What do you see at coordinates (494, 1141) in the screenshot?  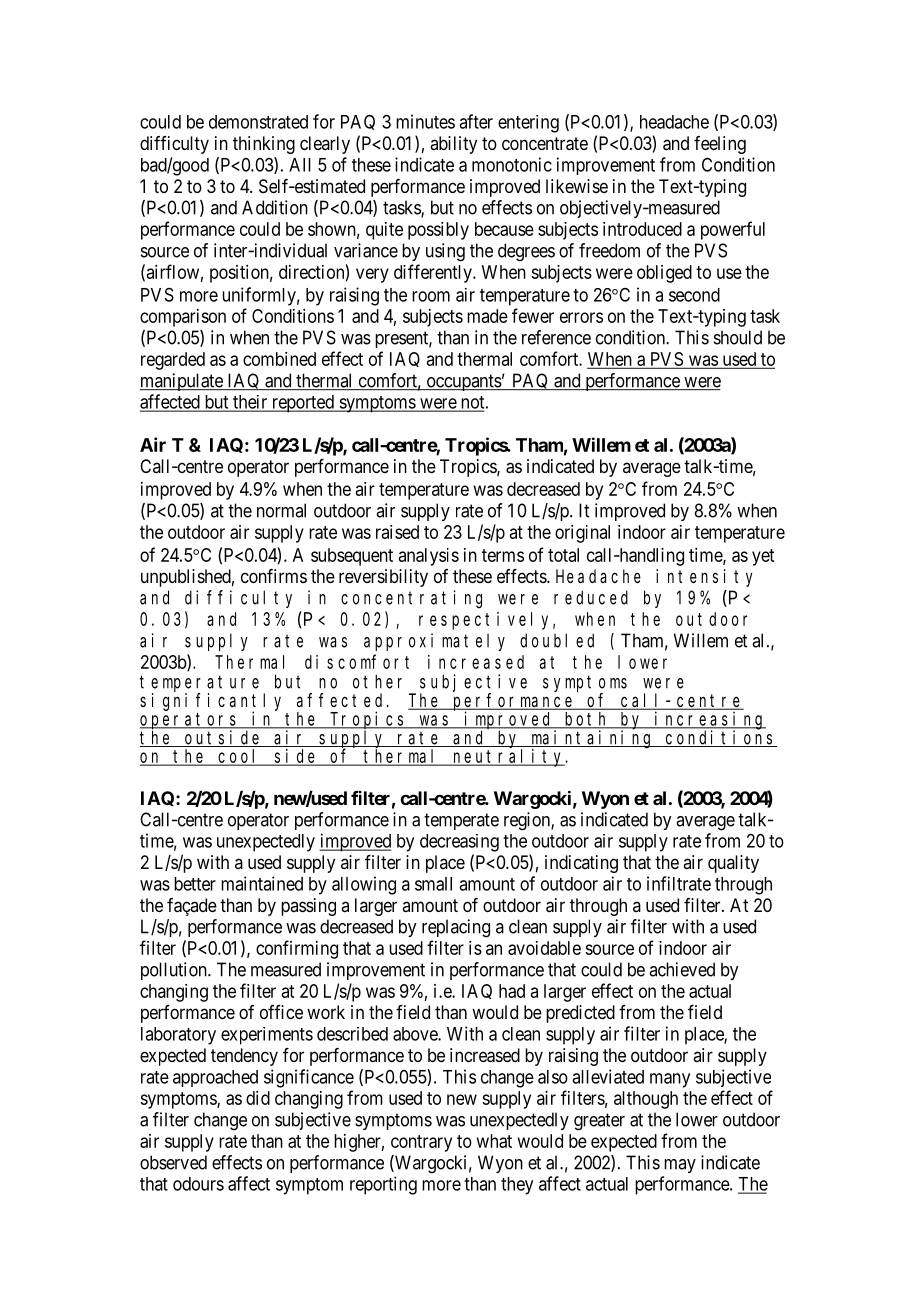 I see `what` at bounding box center [494, 1141].
